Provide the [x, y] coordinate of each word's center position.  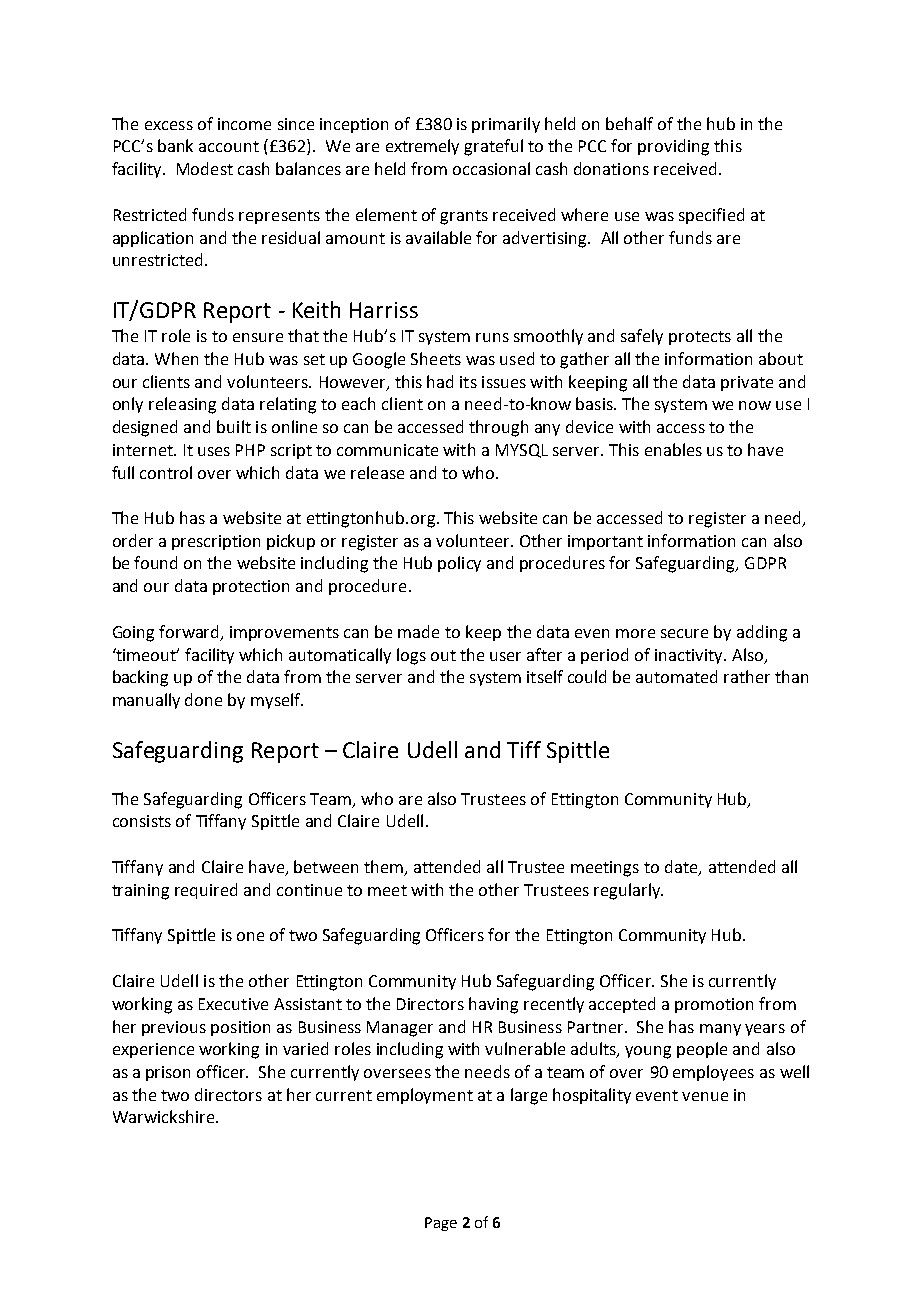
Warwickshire [163, 1116]
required [206, 891]
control [166, 472]
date [682, 868]
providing [673, 147]
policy [459, 564]
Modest [205, 168]
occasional [491, 168]
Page [441, 1224]
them [385, 868]
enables [673, 449]
